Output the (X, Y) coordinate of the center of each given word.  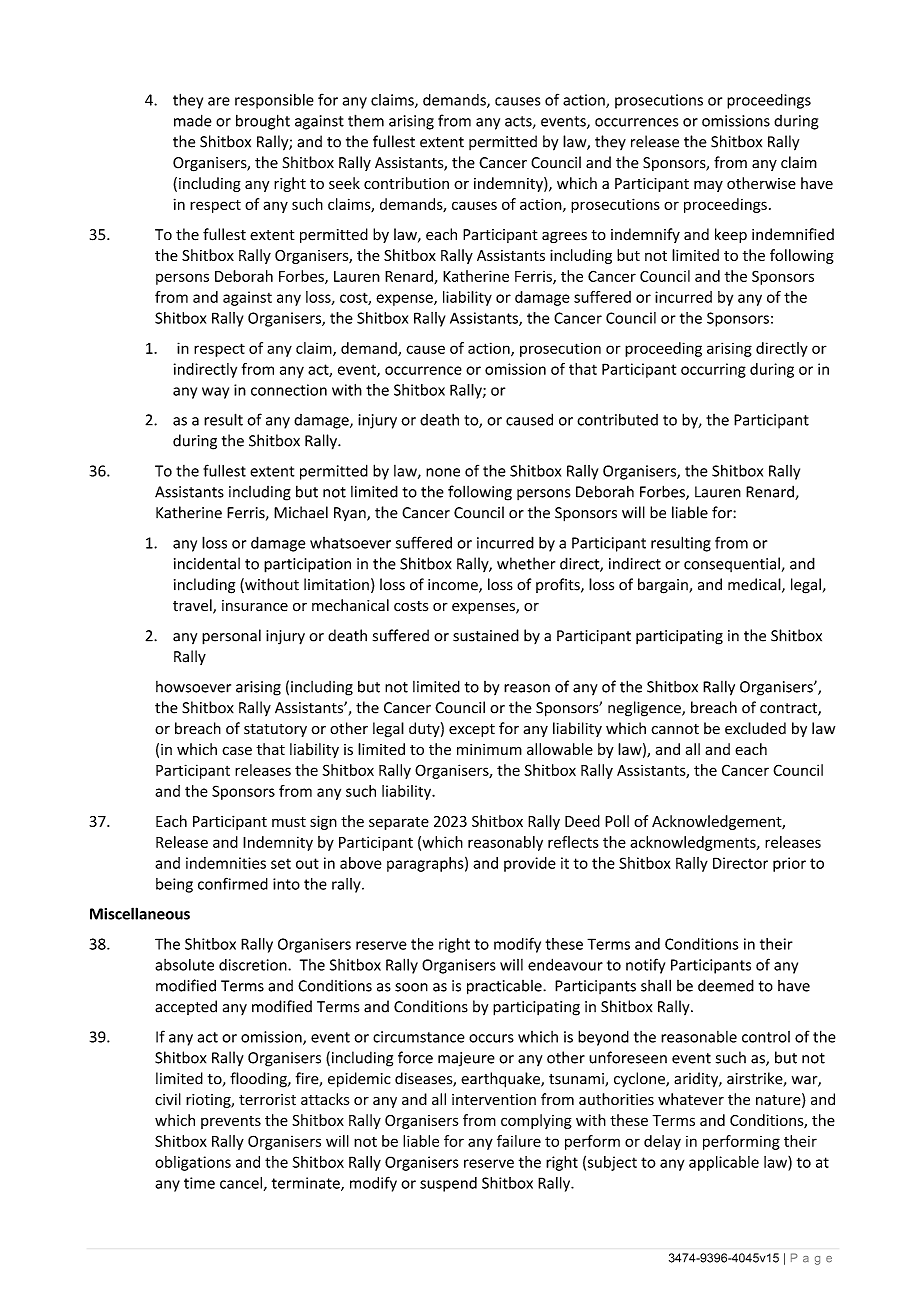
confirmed (233, 883)
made (193, 120)
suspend (448, 1184)
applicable (724, 1163)
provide (530, 864)
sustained (486, 635)
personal (231, 637)
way (215, 393)
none (443, 472)
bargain (664, 586)
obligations (193, 1163)
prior (789, 864)
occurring (713, 370)
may (708, 186)
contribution (406, 183)
